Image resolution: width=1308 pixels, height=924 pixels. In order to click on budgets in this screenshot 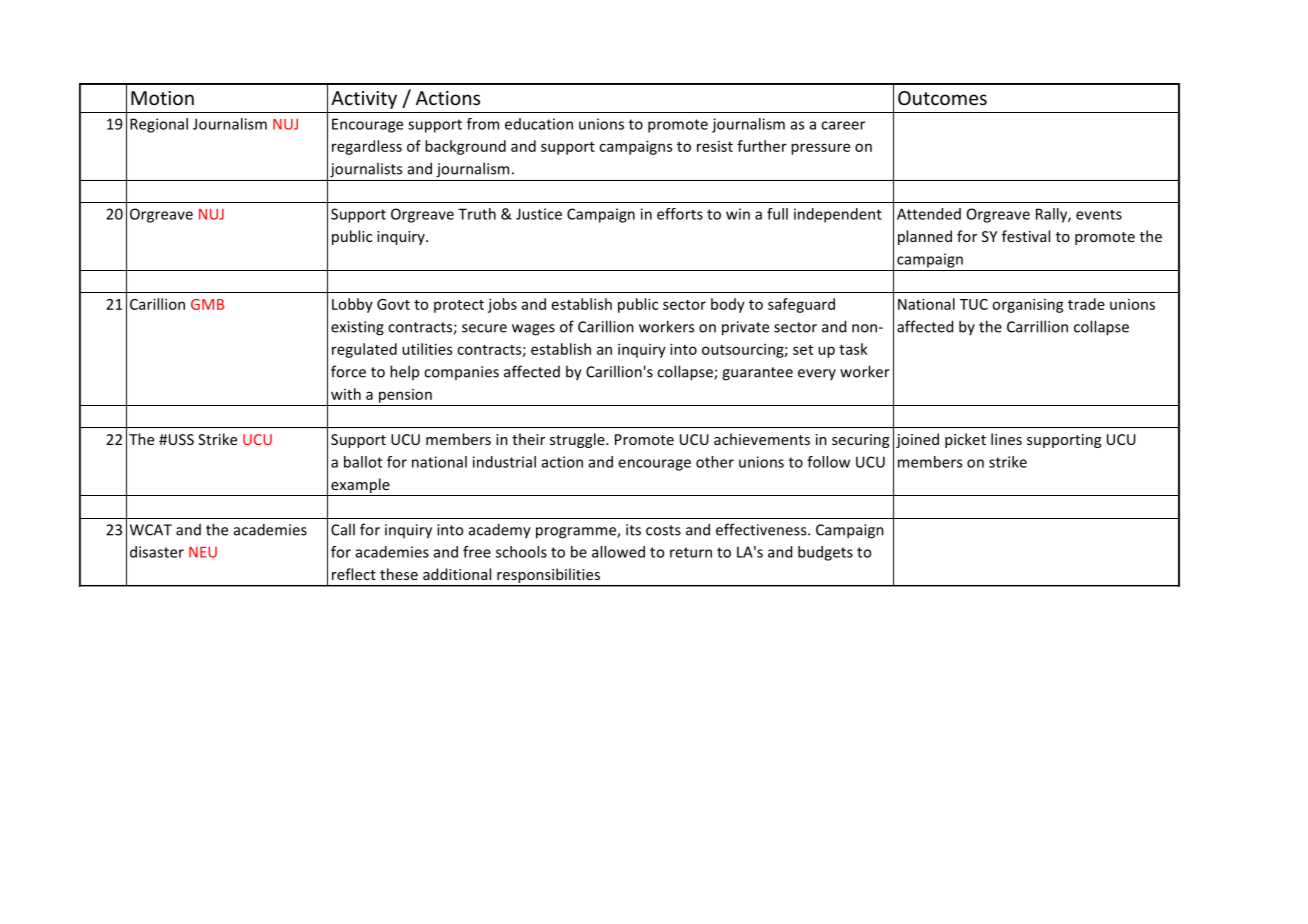, I will do `click(825, 553)`.
